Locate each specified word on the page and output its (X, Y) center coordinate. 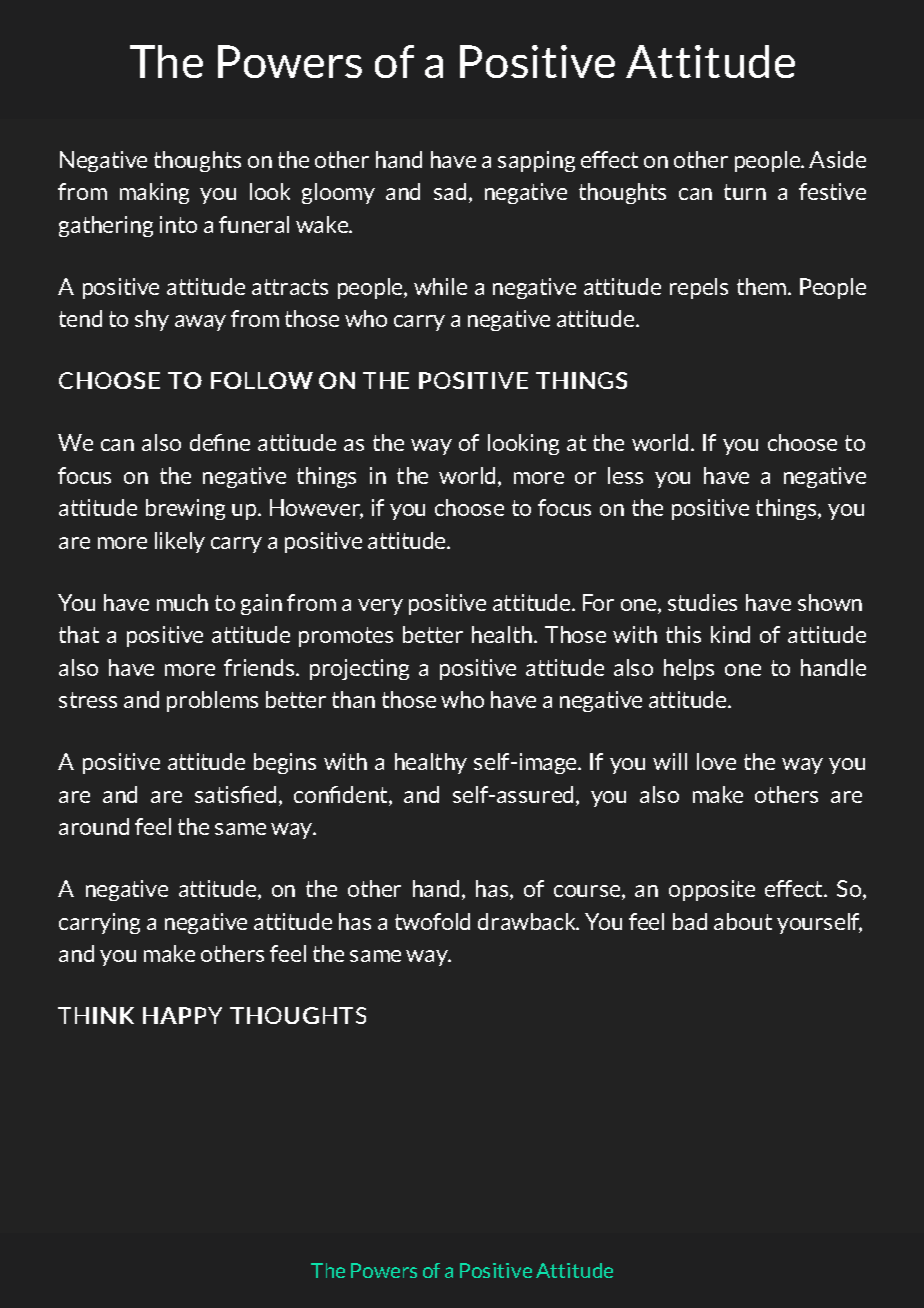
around (94, 826)
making (154, 193)
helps (689, 669)
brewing (185, 509)
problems (212, 701)
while (440, 286)
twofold (432, 921)
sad (450, 191)
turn (745, 192)
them (763, 286)
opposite (712, 890)
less (625, 475)
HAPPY (182, 1015)
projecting (359, 669)
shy (152, 320)
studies (702, 602)
